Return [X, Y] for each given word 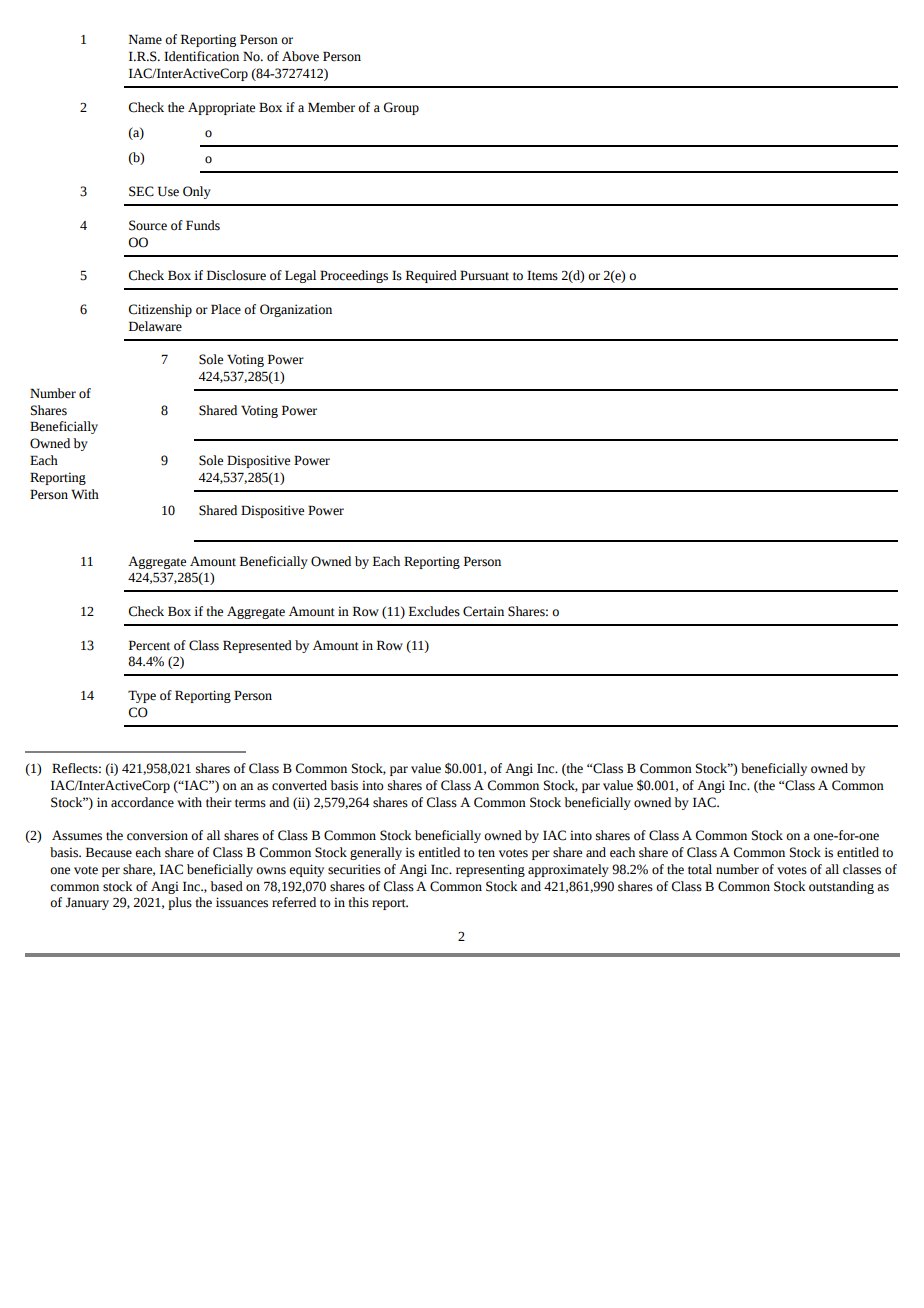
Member [331, 107]
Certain [483, 611]
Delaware [155, 326]
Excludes [434, 611]
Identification [201, 56]
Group [401, 108]
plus [180, 903]
